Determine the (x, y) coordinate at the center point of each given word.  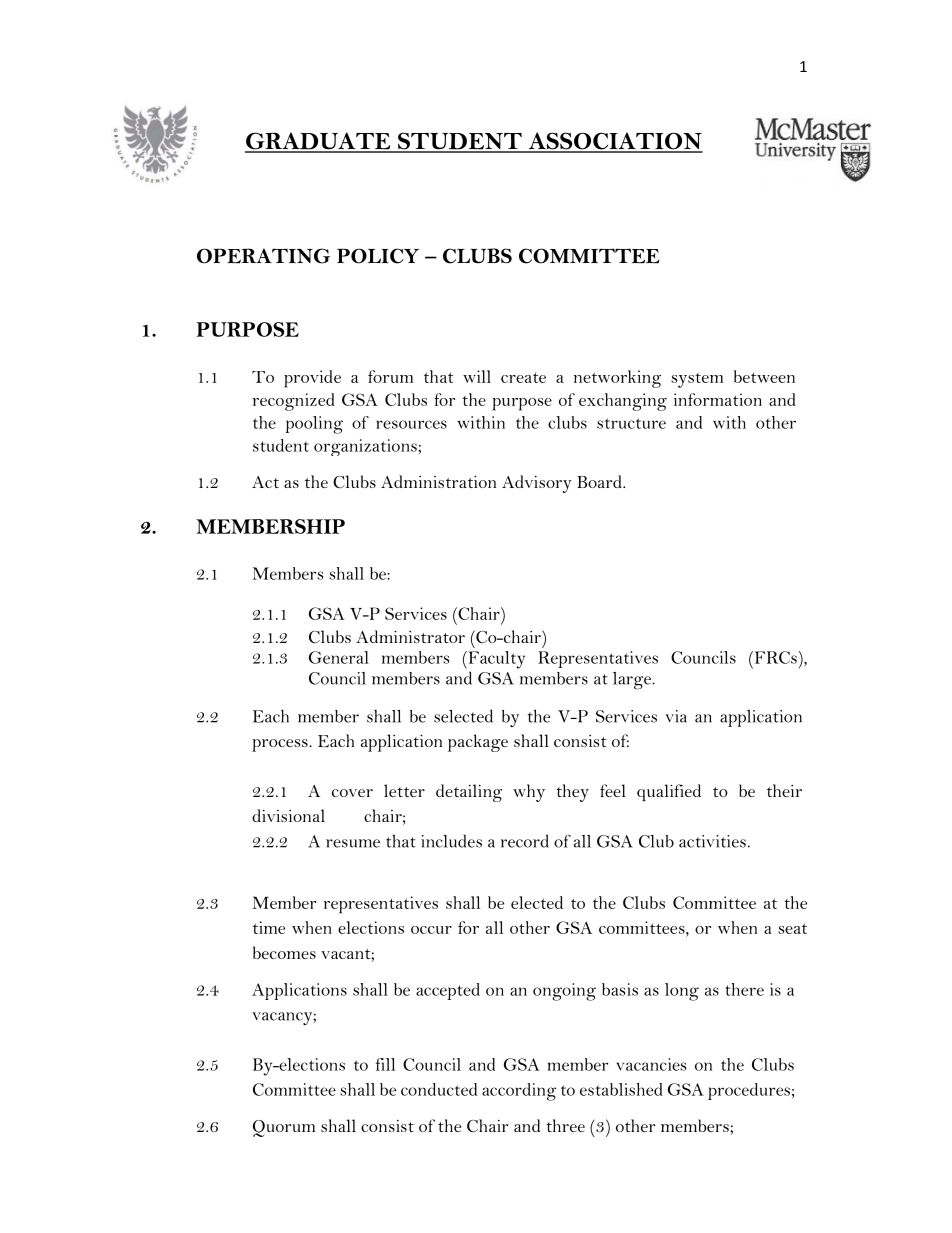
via (676, 716)
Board (600, 481)
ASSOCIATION (614, 142)
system (697, 380)
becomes (284, 952)
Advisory (537, 484)
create (523, 377)
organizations (366, 447)
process (281, 745)
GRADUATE (319, 142)
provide (312, 379)
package (478, 743)
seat (792, 928)
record (525, 841)
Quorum (284, 1128)
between (764, 376)
